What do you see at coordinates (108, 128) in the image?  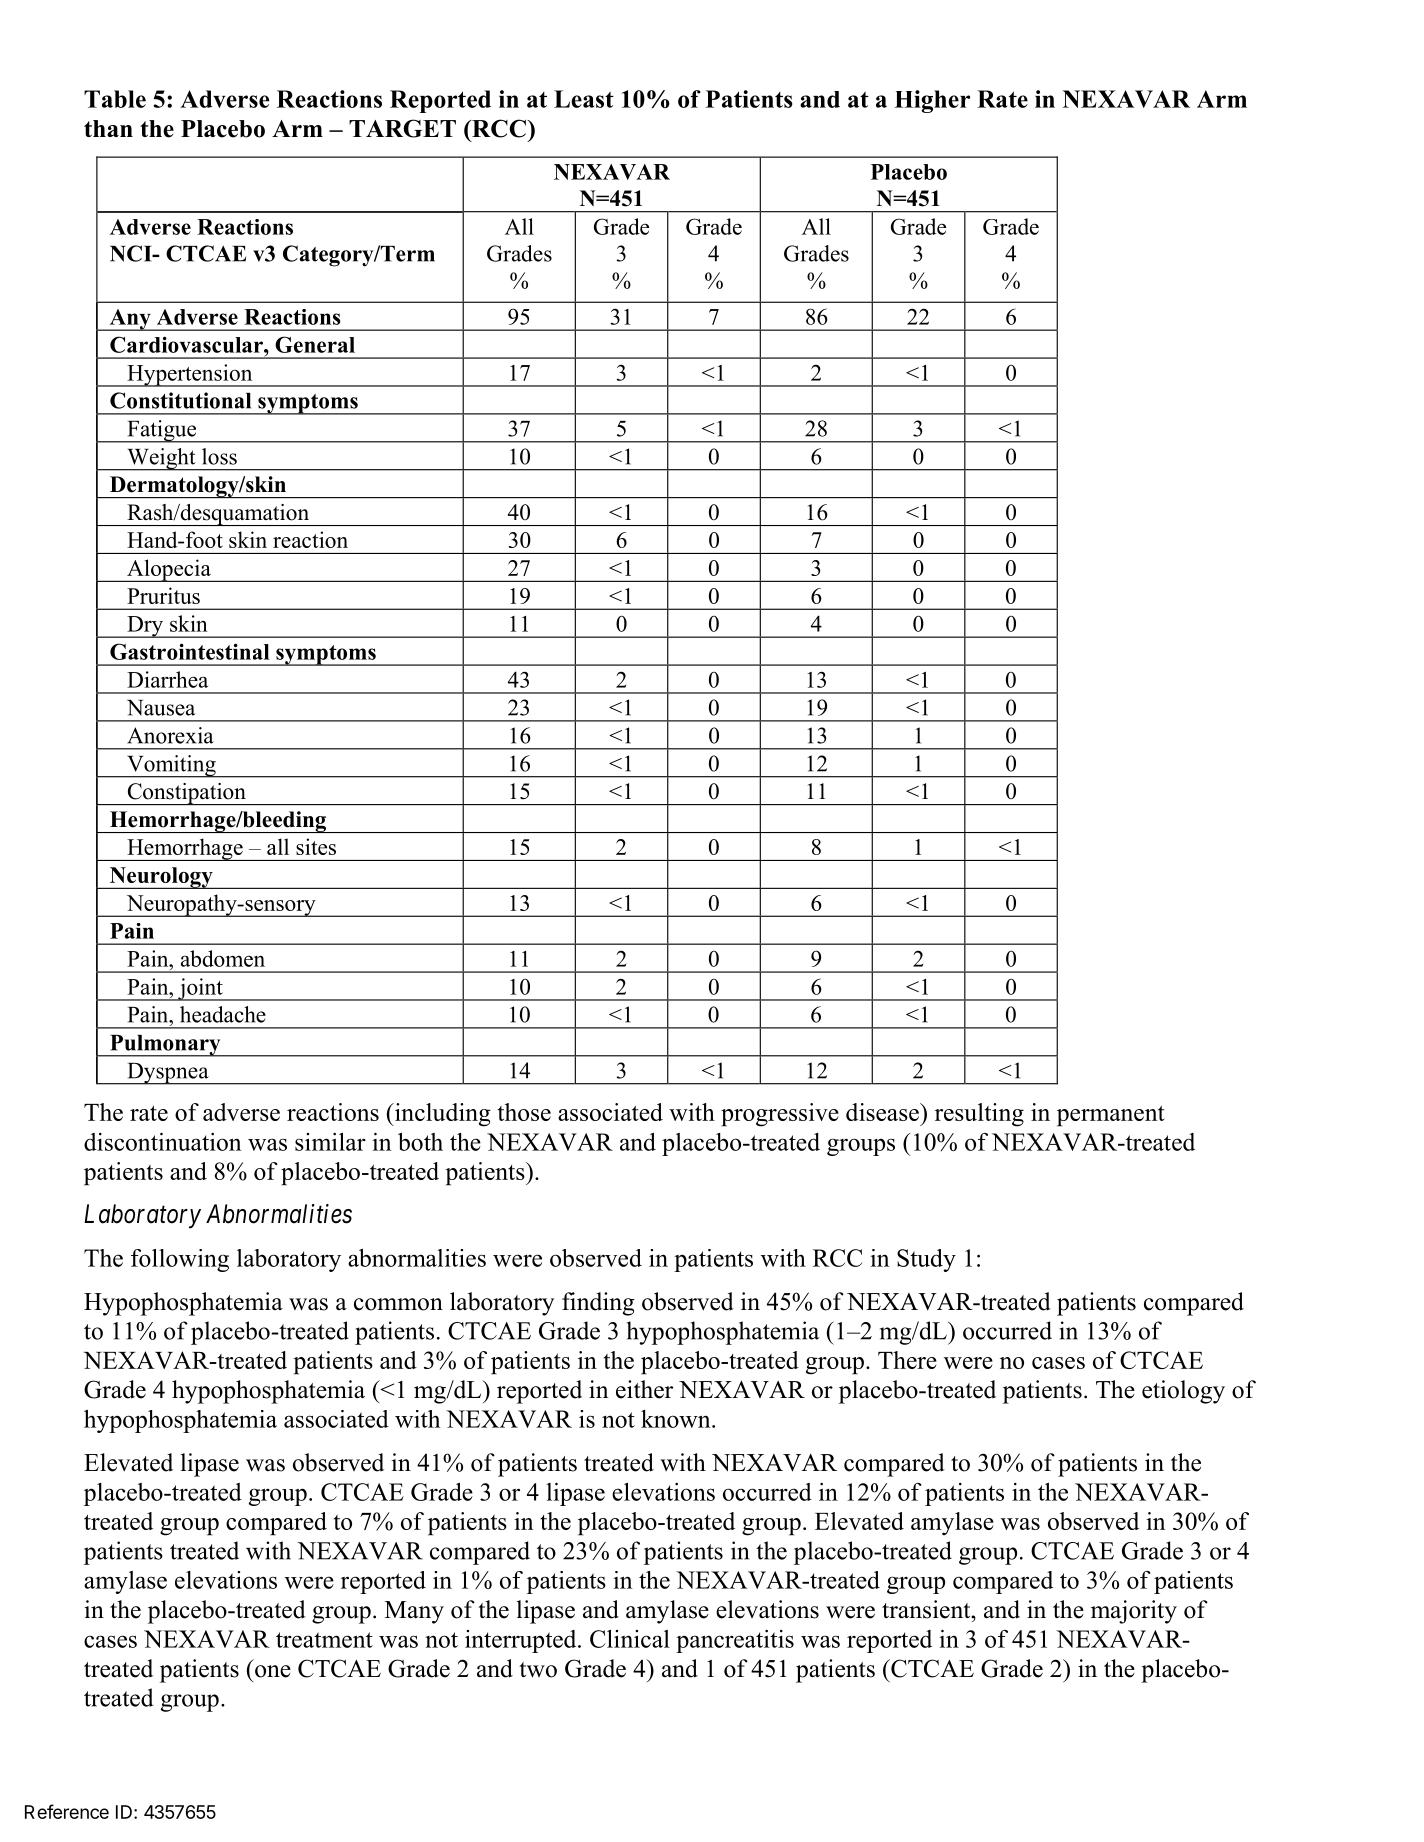 I see `than` at bounding box center [108, 128].
